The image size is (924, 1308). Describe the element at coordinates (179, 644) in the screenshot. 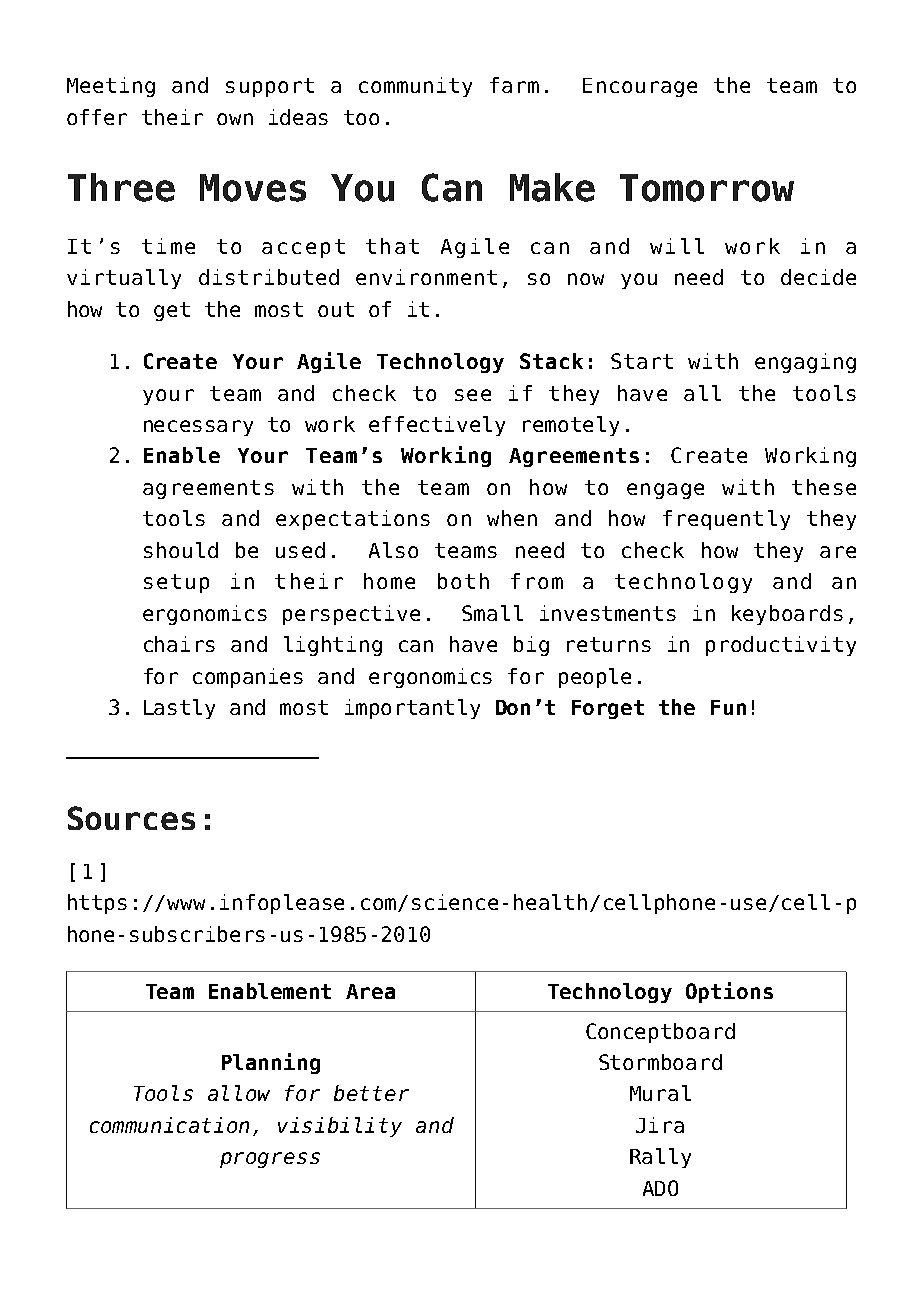

I see `chairs` at that location.
